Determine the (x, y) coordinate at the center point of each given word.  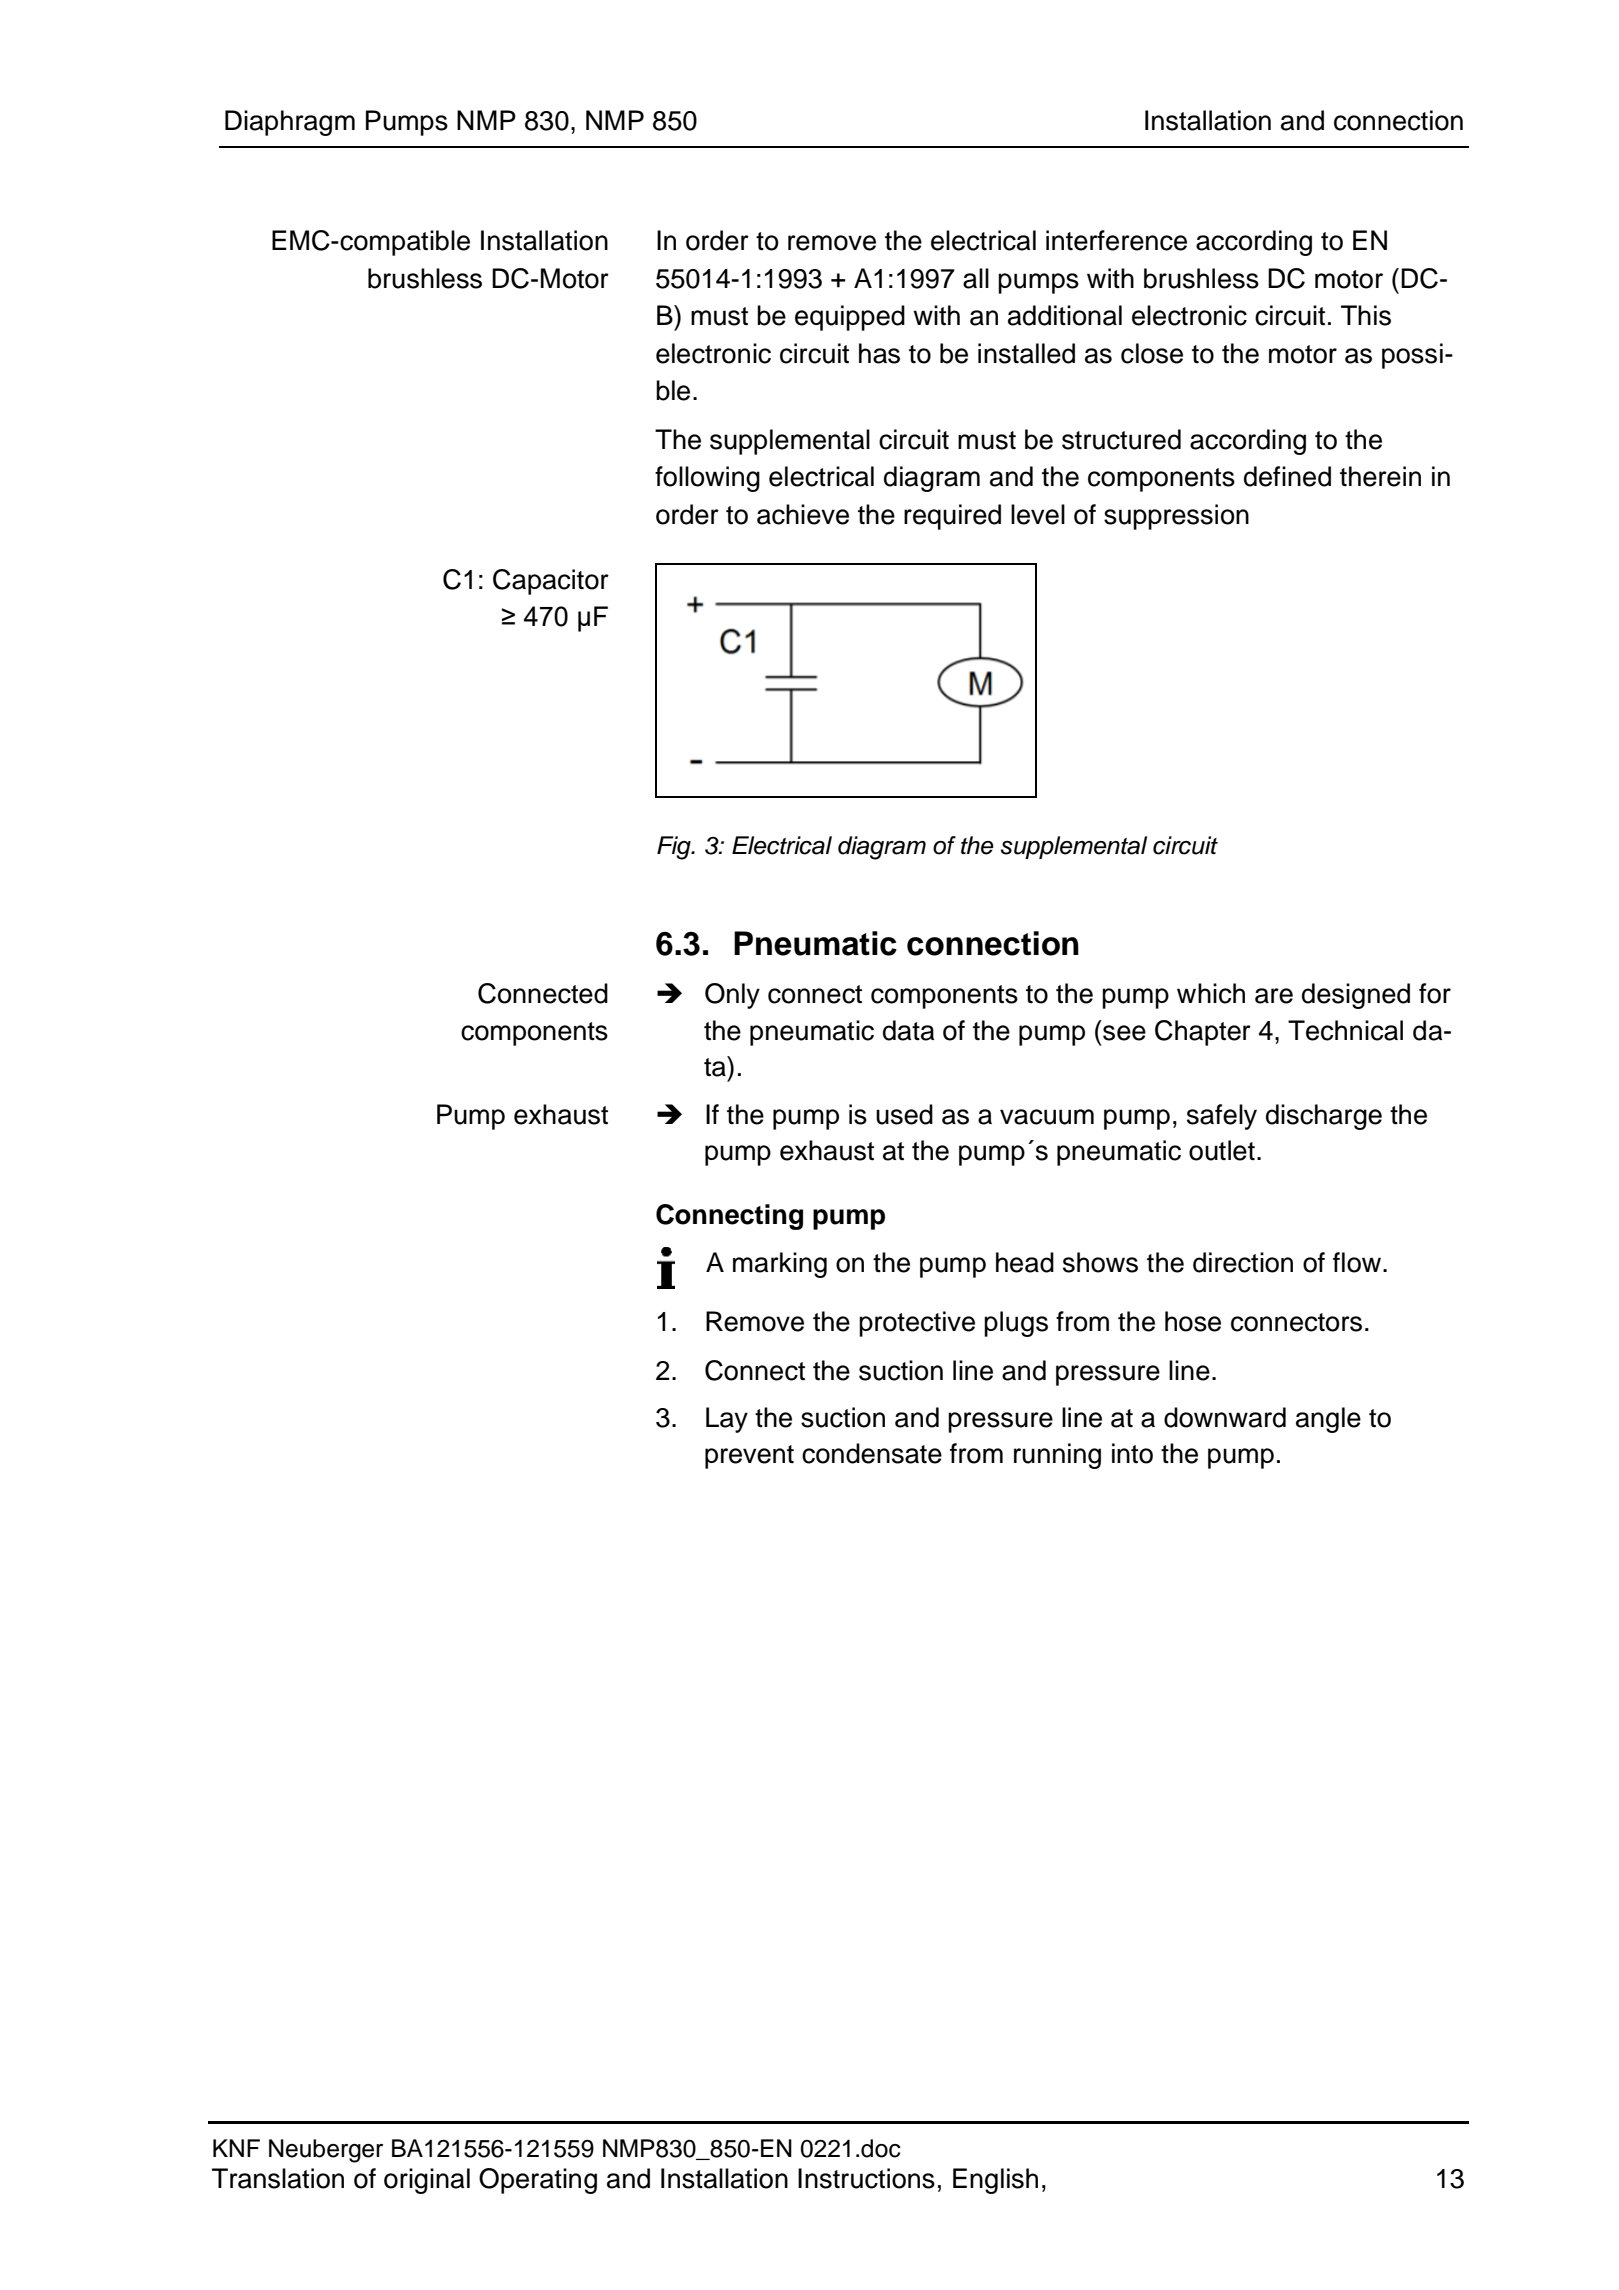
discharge (1324, 1117)
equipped (850, 318)
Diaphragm (290, 123)
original (427, 2181)
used (904, 1114)
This (1366, 315)
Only (732, 996)
